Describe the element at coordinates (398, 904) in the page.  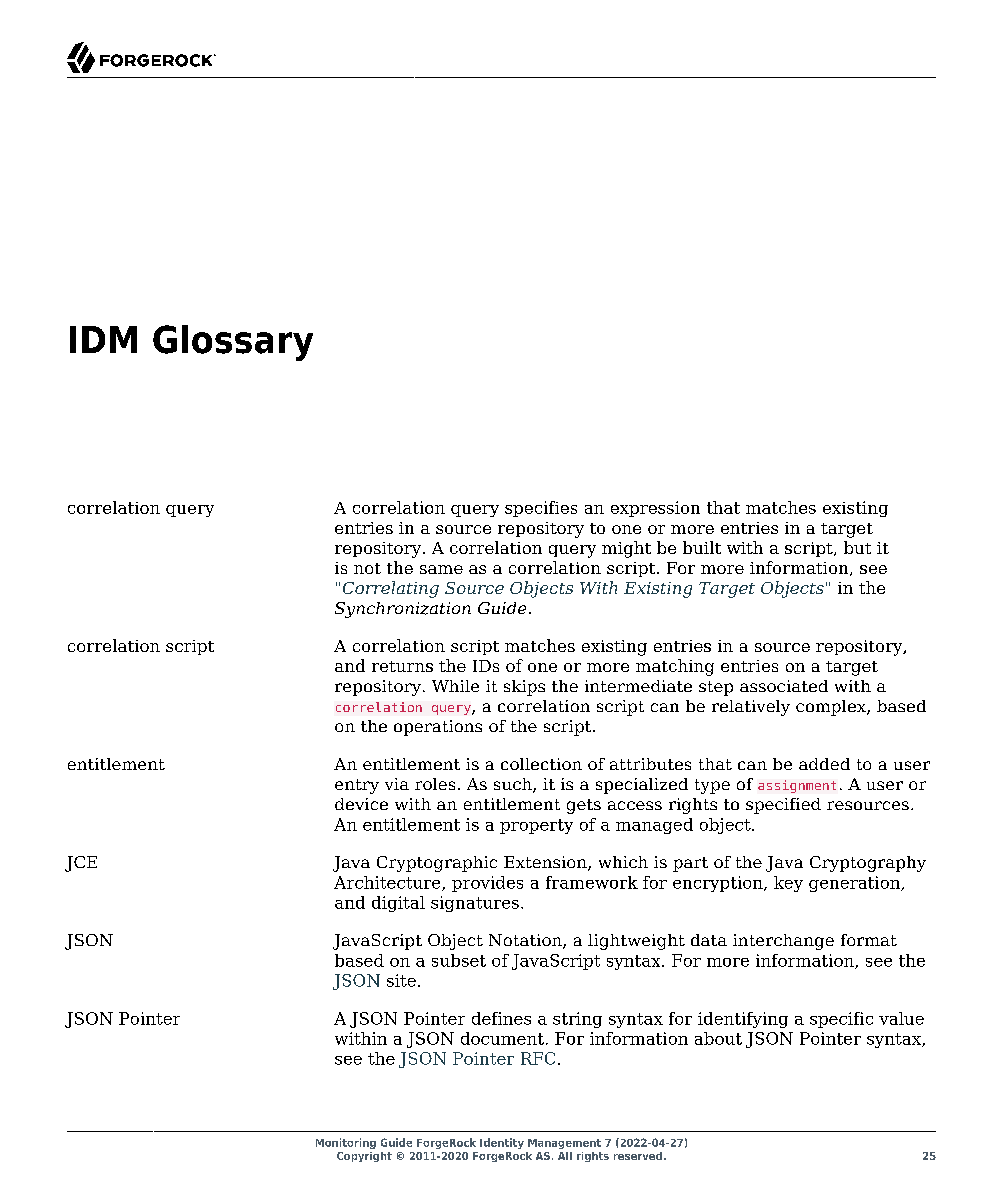
I see `digital` at that location.
